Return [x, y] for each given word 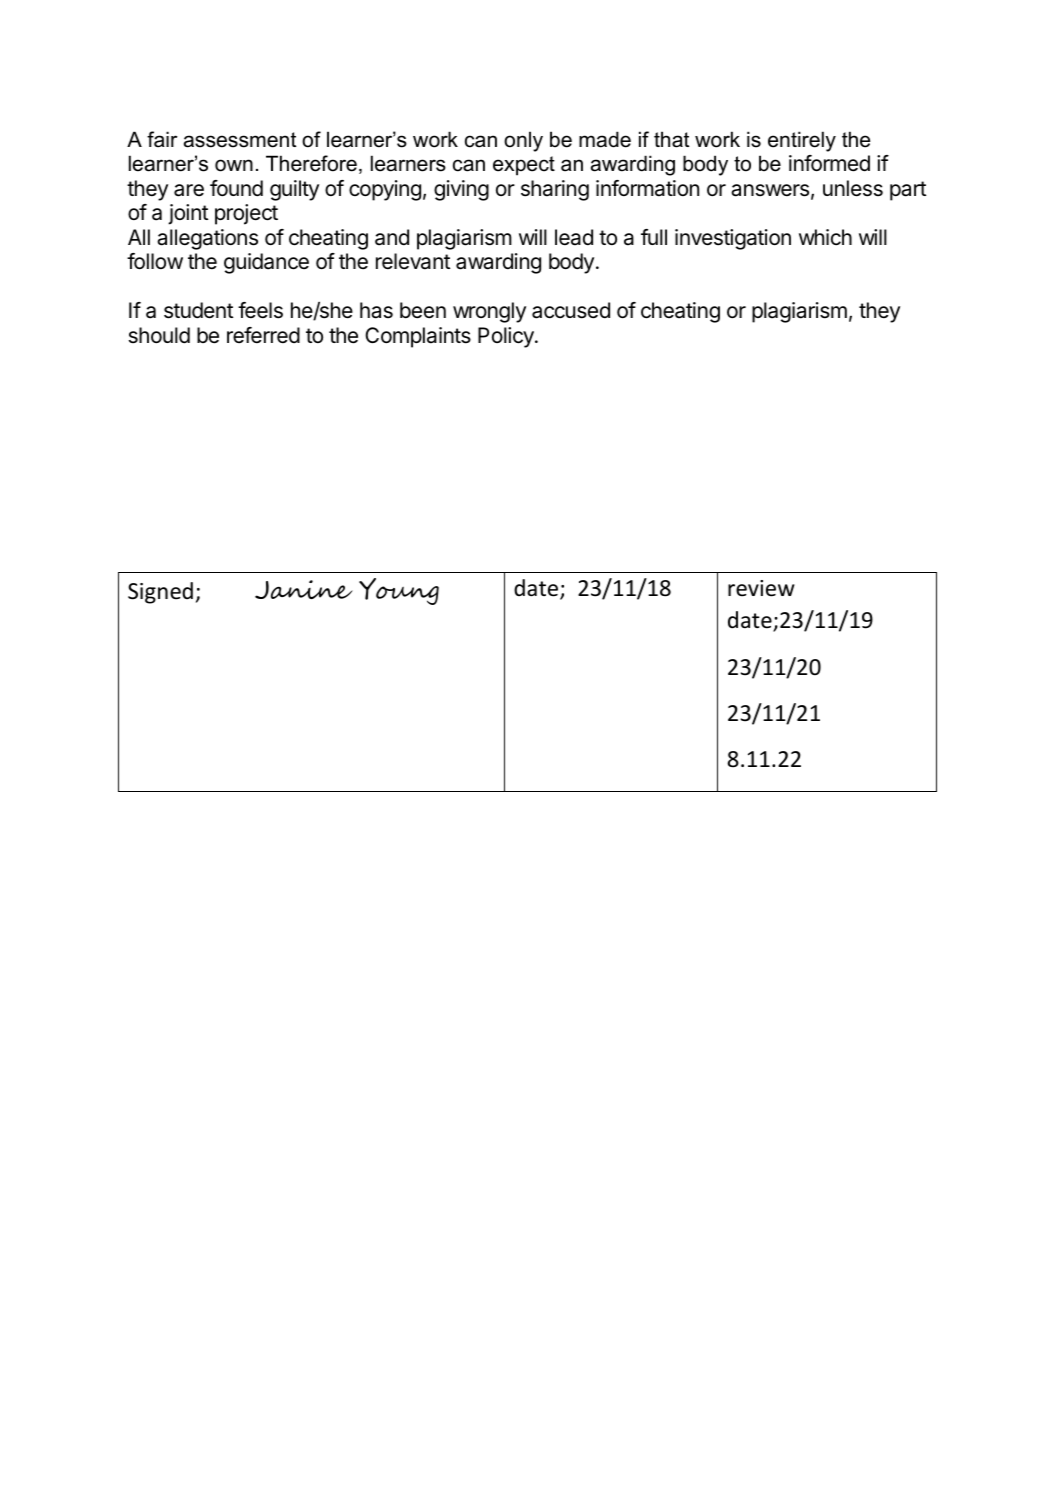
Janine [304, 589]
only [523, 141]
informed [829, 163]
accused [571, 310]
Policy [507, 337]
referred [263, 335]
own [234, 165]
